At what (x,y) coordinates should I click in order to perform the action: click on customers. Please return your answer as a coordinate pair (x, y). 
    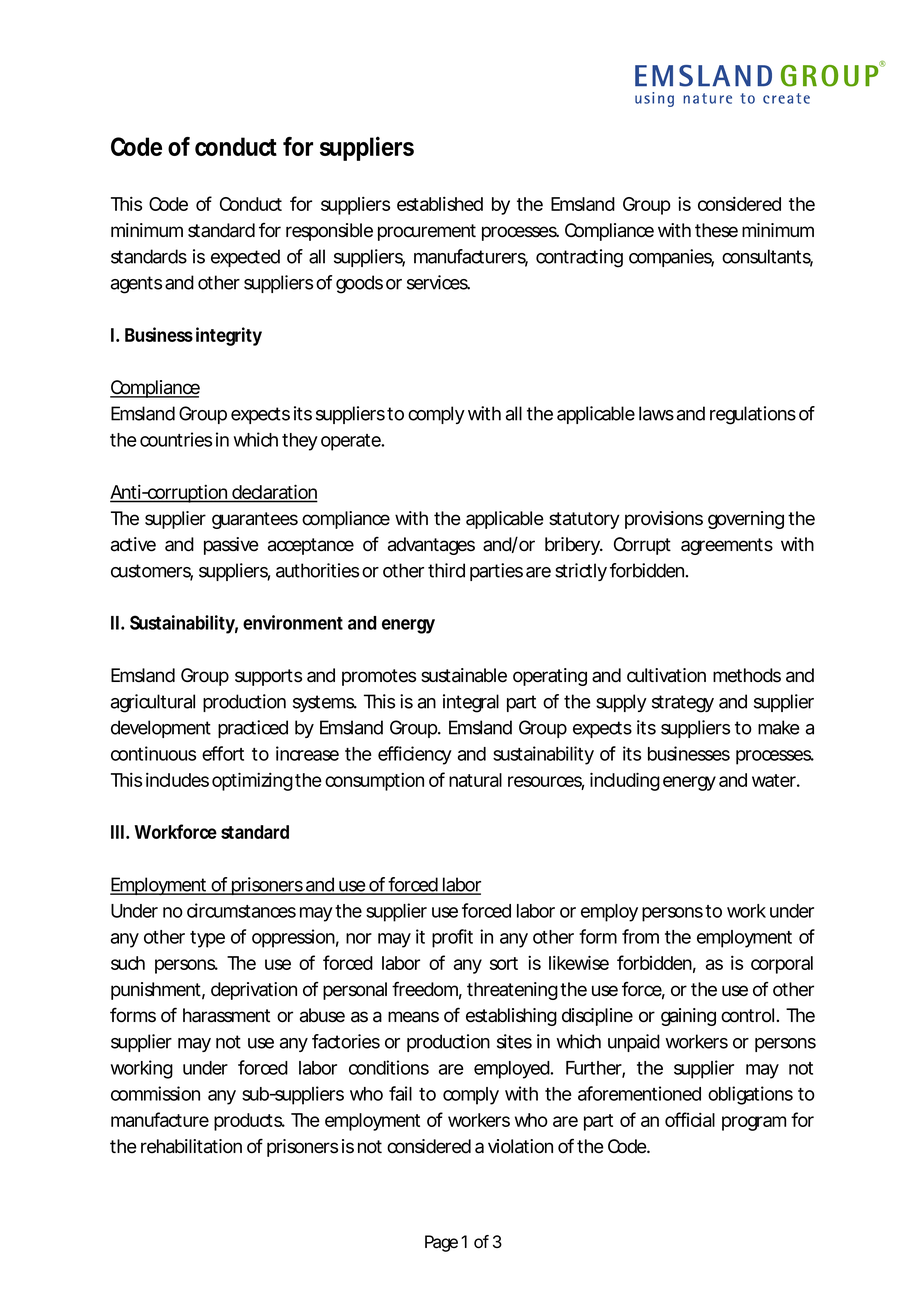
    Looking at the image, I should click on (152, 572).
